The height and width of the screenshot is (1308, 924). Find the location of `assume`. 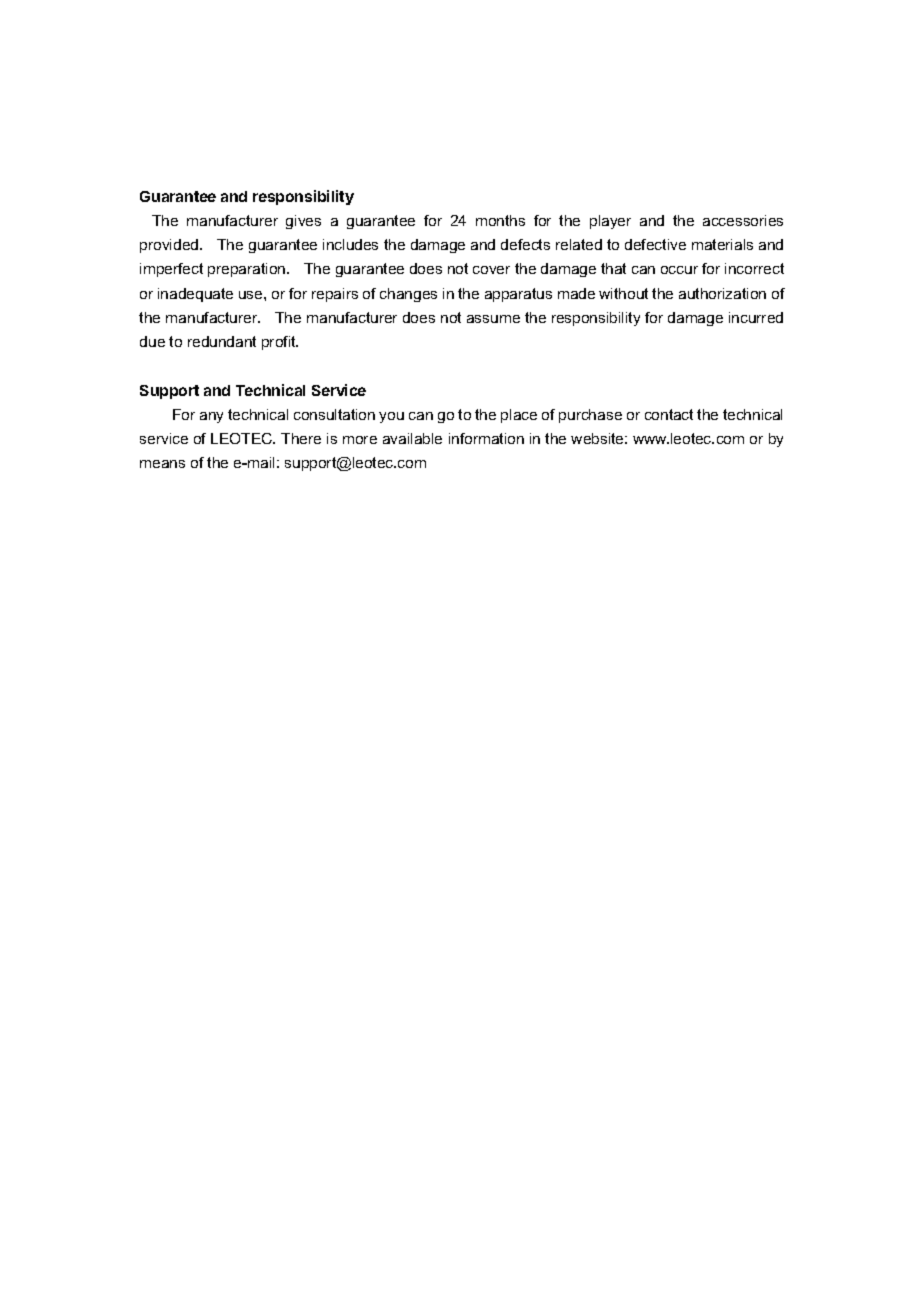

assume is located at coordinates (493, 319).
